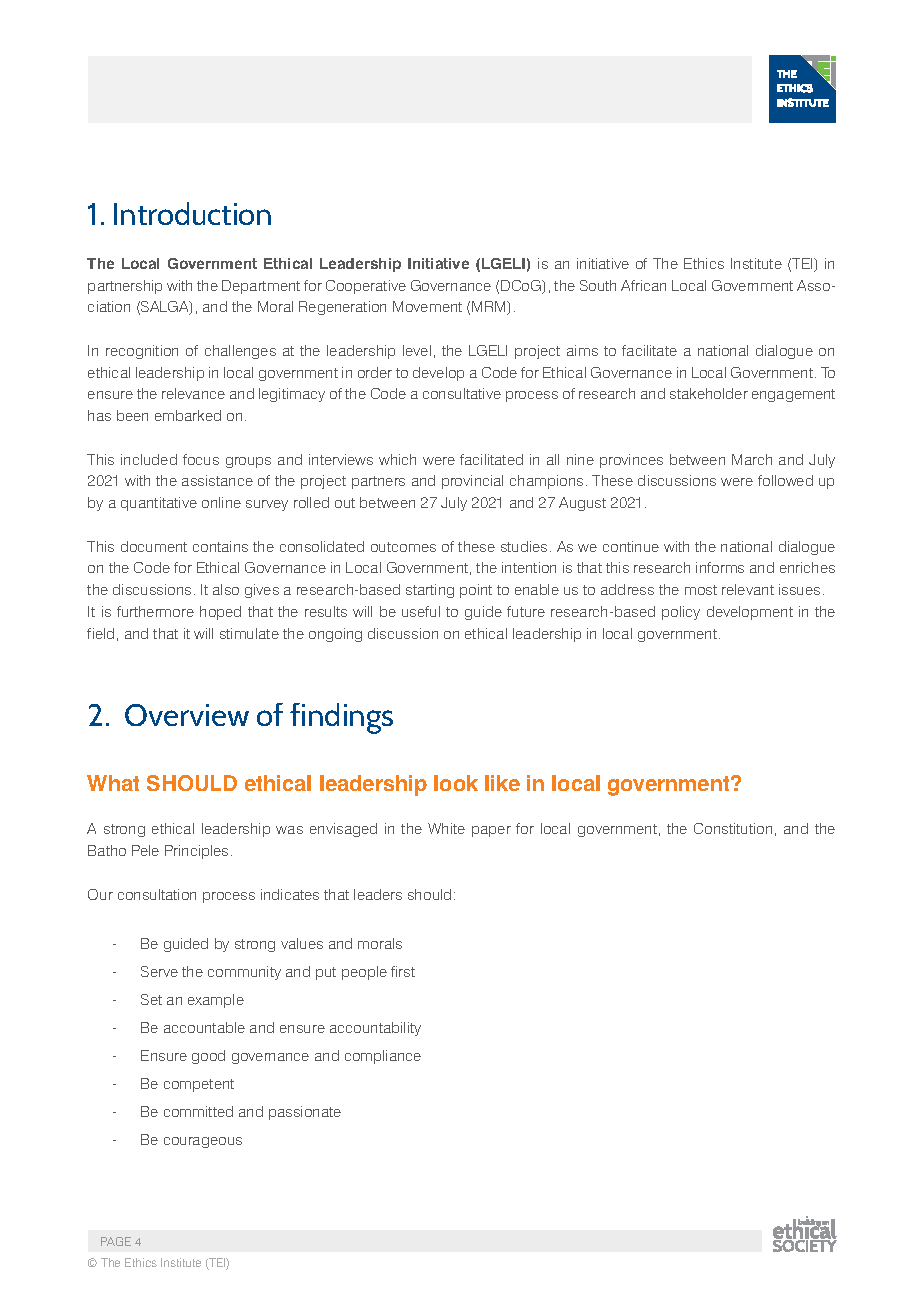  What do you see at coordinates (643, 285) in the screenshot?
I see `African` at bounding box center [643, 285].
